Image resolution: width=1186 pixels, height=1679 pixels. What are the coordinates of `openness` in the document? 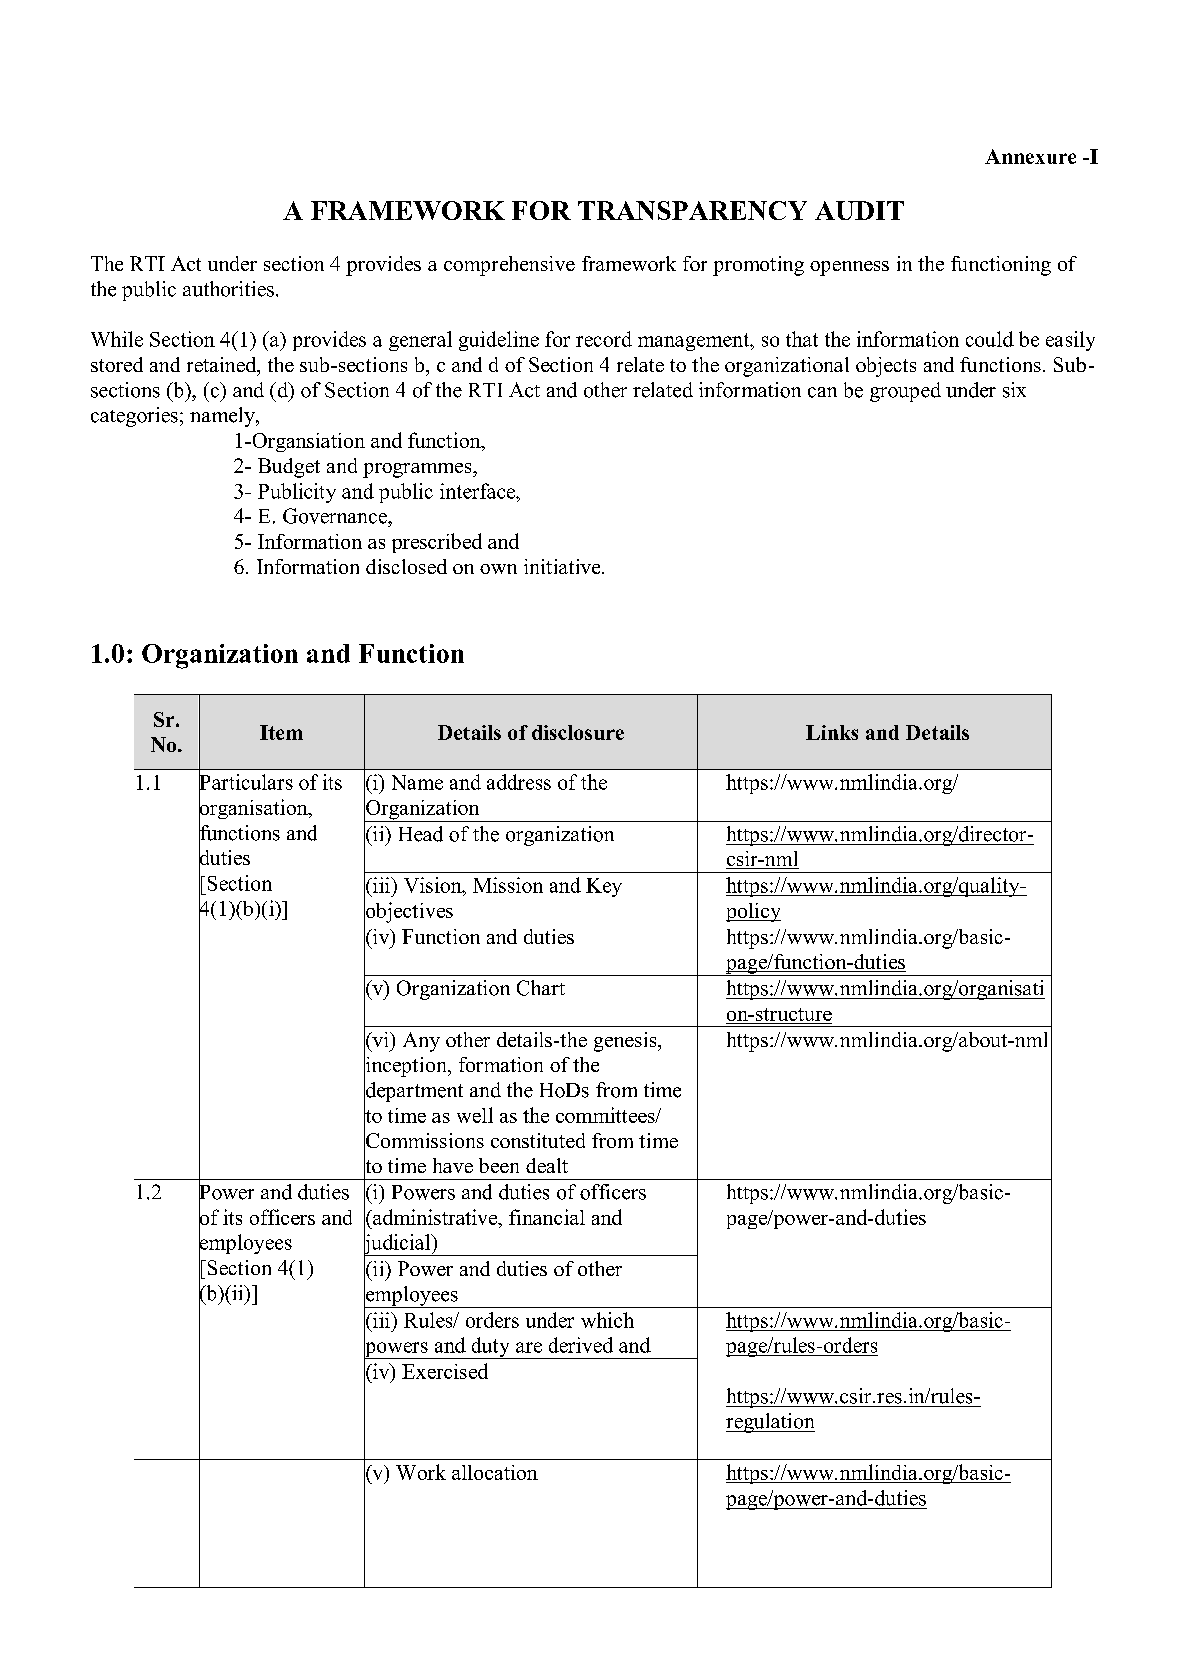 It's located at (849, 268).
